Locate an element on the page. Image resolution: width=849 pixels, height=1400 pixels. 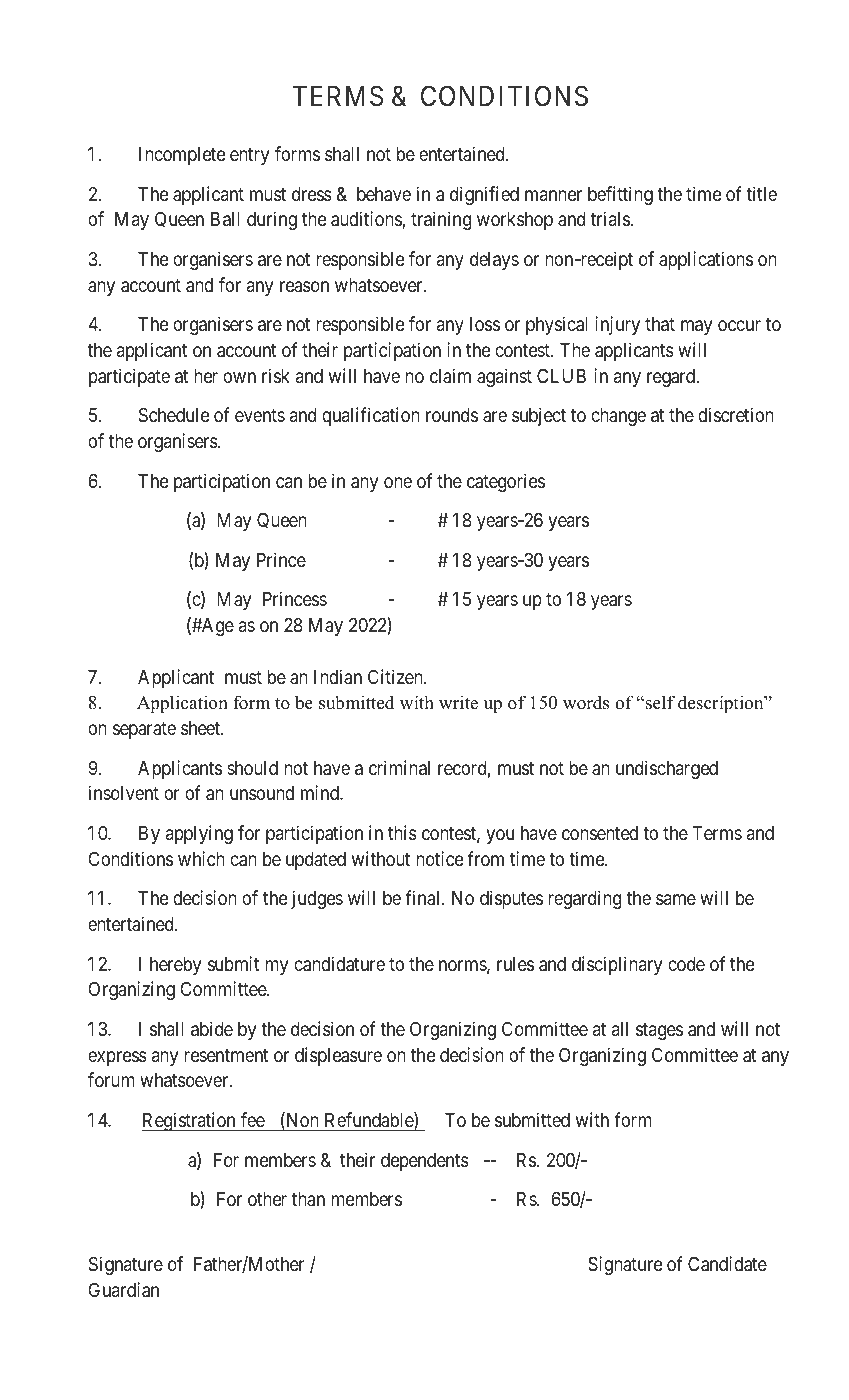
dependents is located at coordinates (425, 1162).
